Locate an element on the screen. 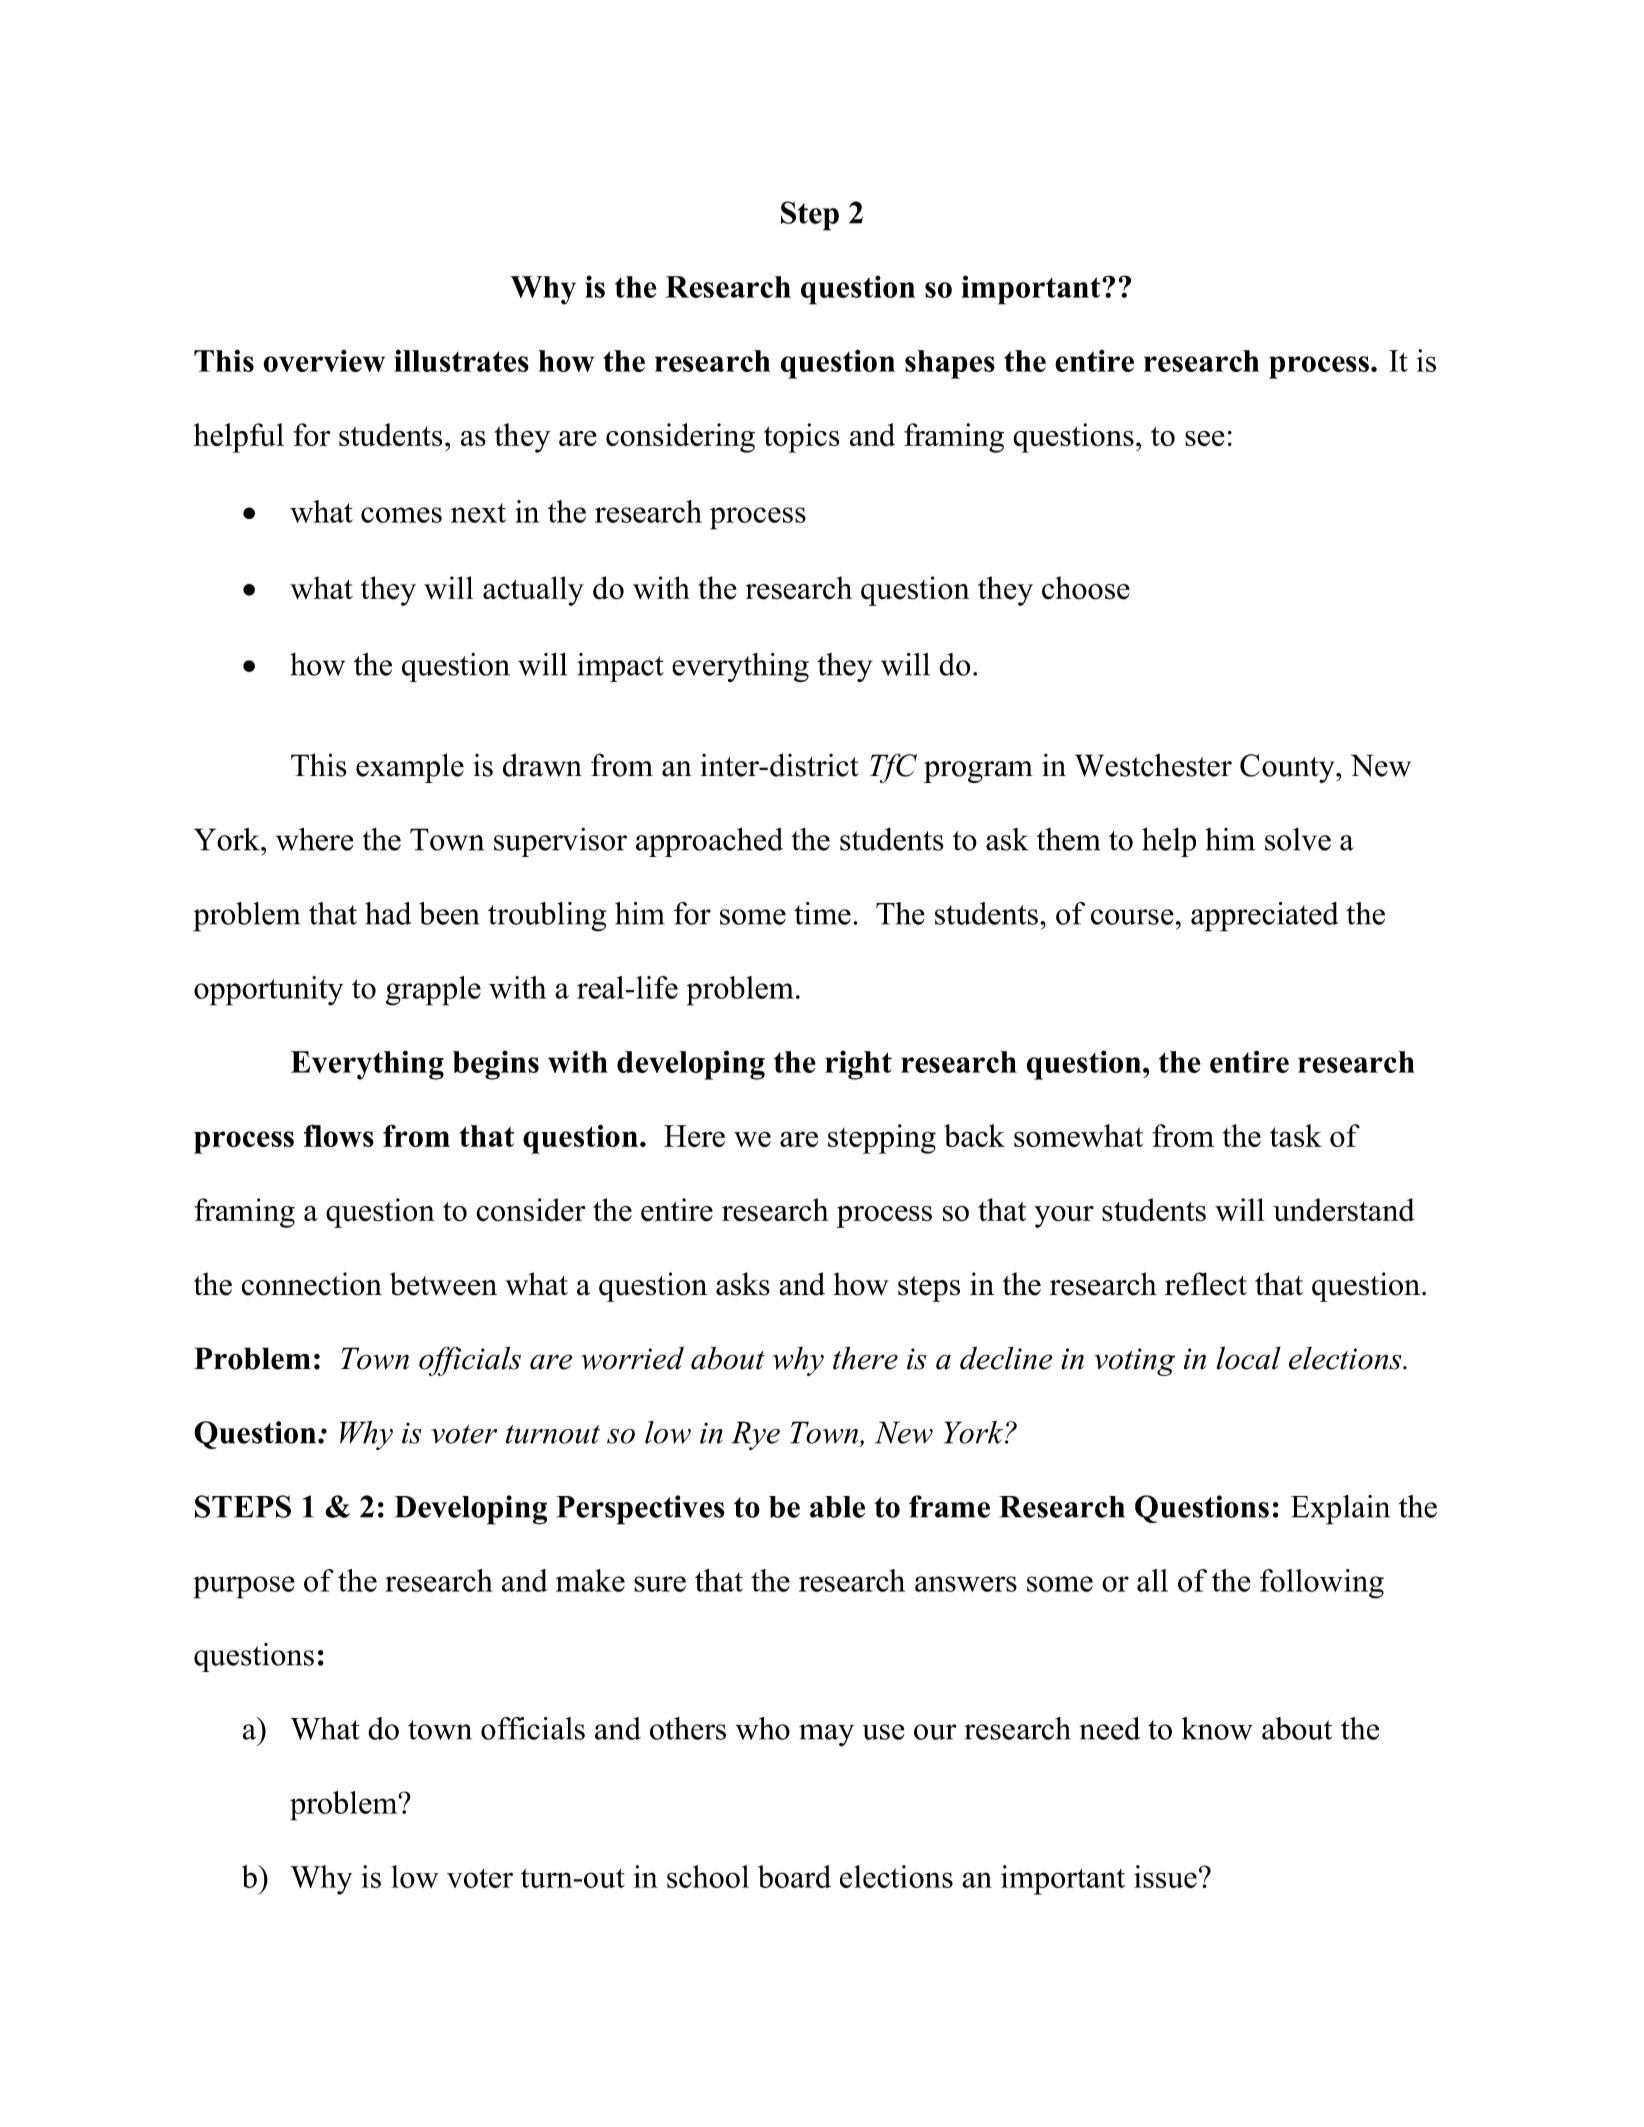 The height and width of the screenshot is (2127, 1644). overview is located at coordinates (324, 360).
